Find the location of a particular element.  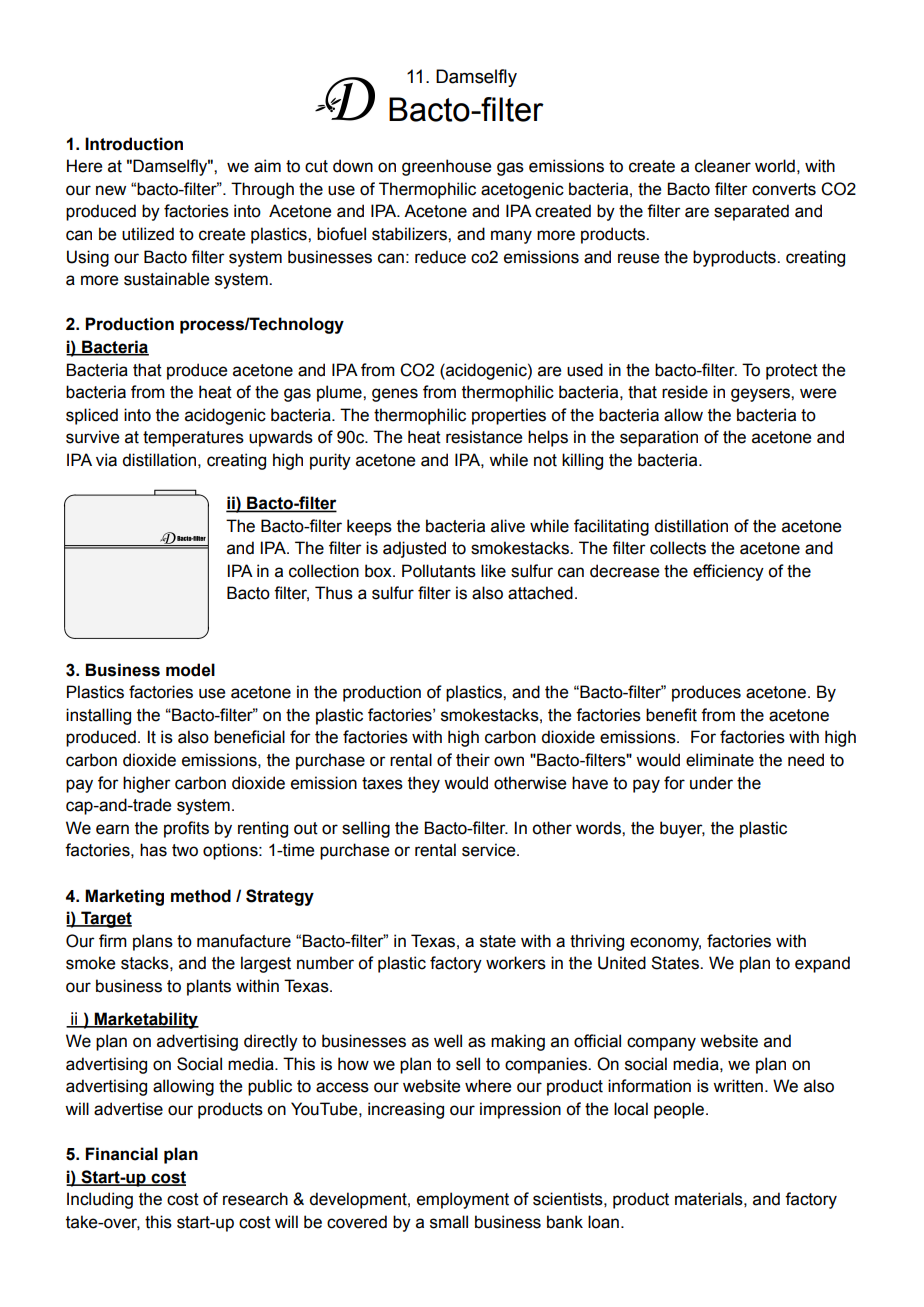

economy is located at coordinates (665, 944).
